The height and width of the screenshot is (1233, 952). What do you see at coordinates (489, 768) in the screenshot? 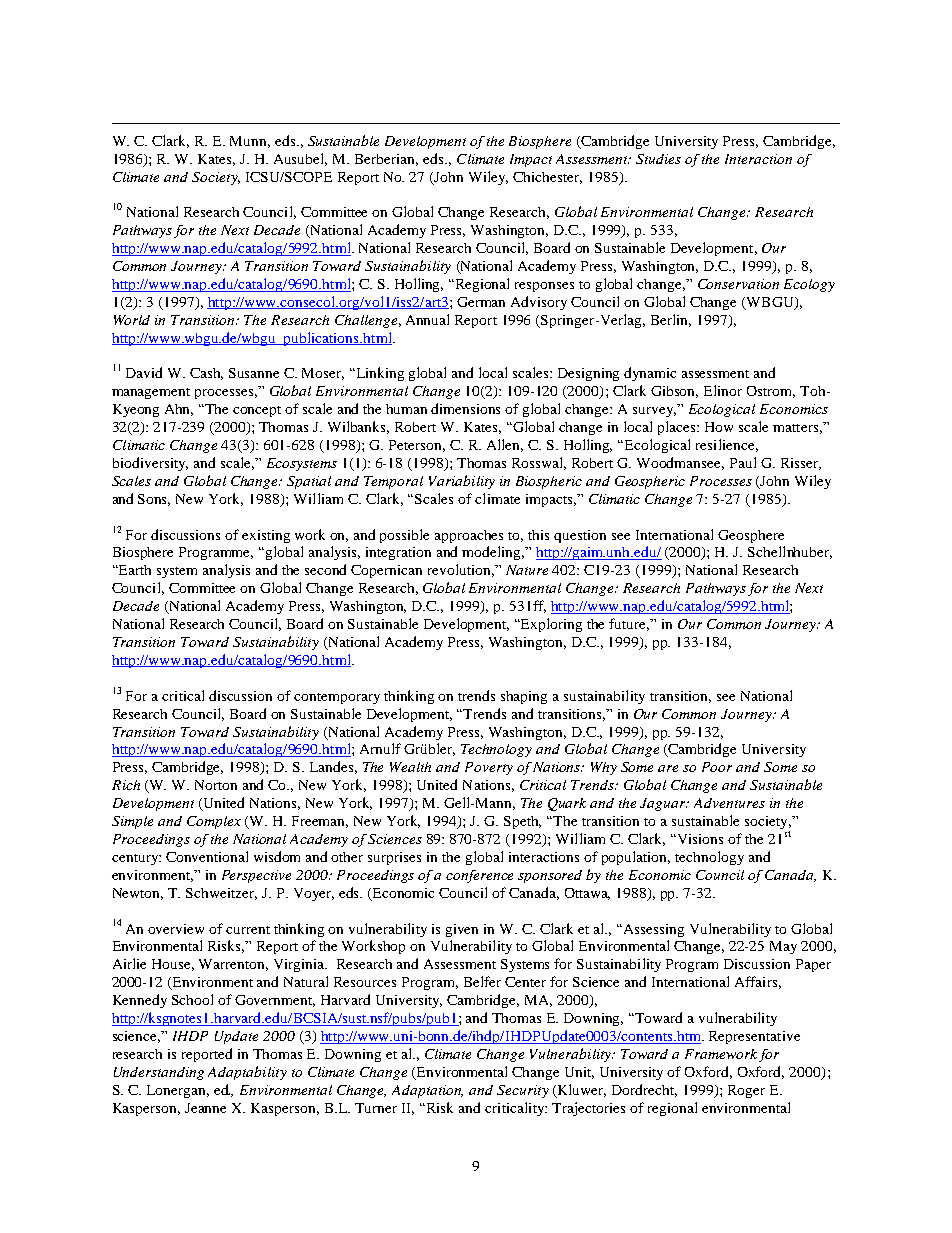
I see `Poverty` at bounding box center [489, 768].
